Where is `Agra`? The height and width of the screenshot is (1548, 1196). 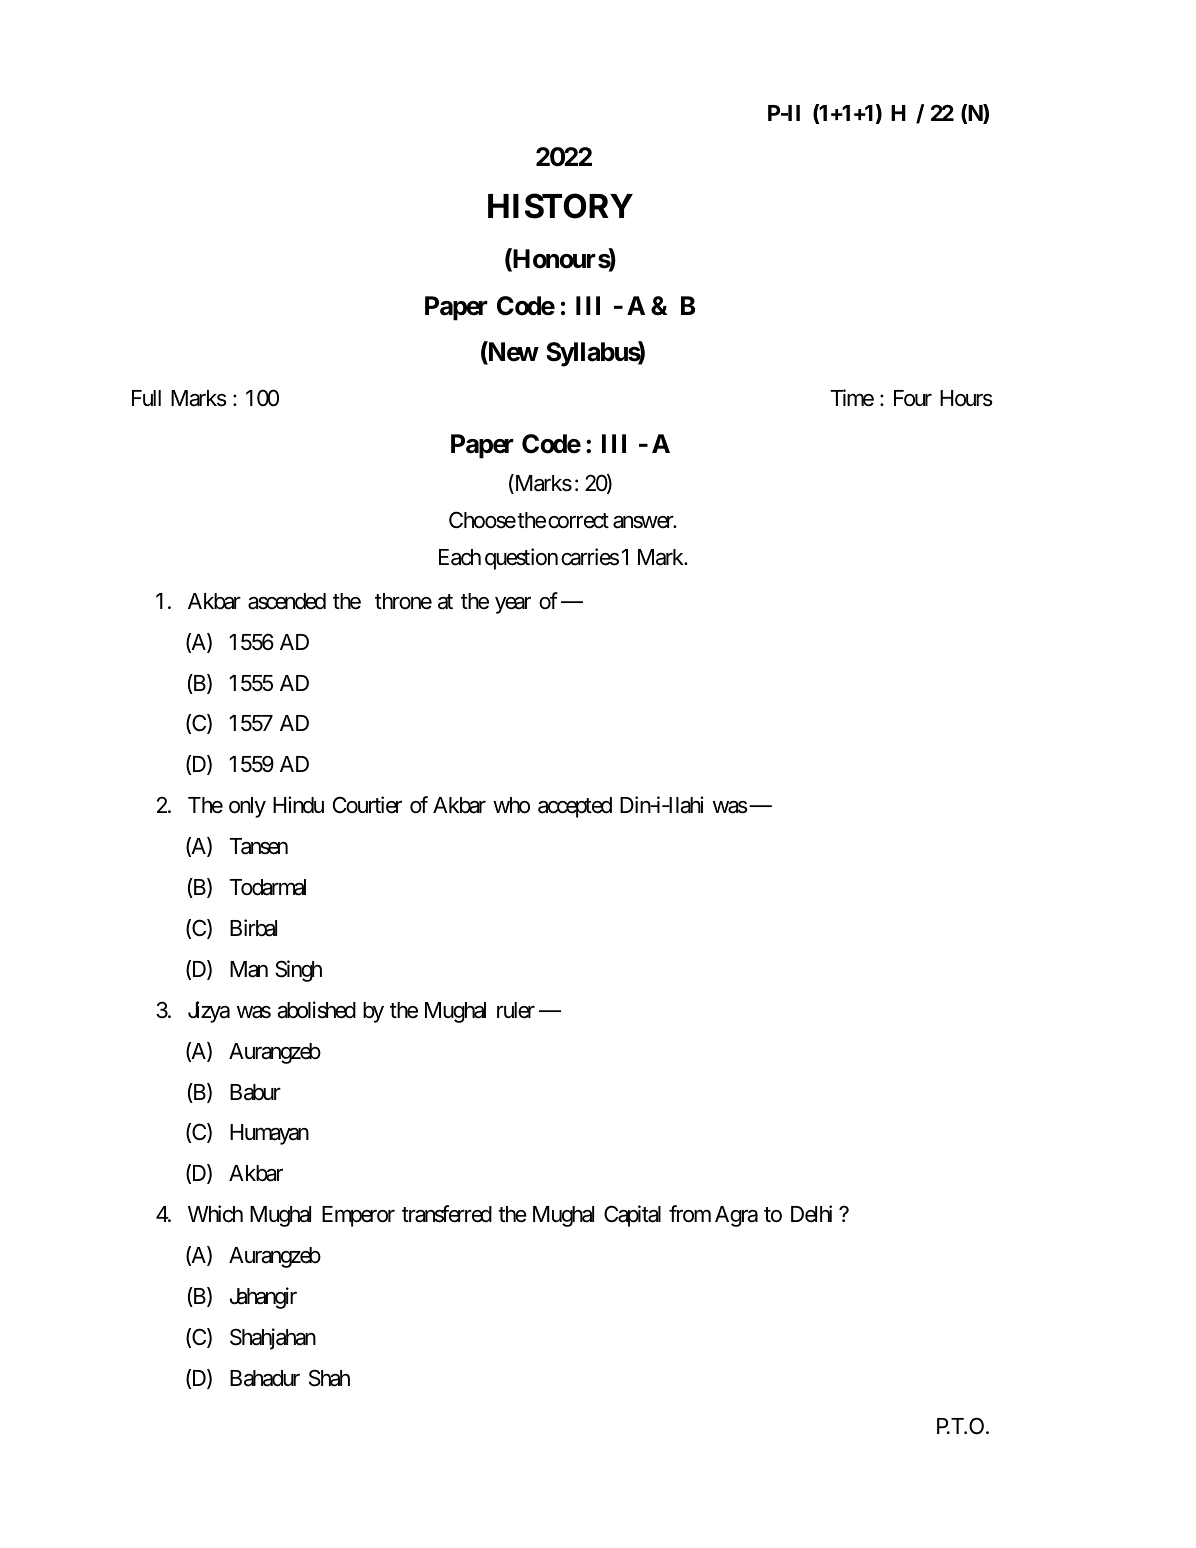
Agra is located at coordinates (736, 1216).
